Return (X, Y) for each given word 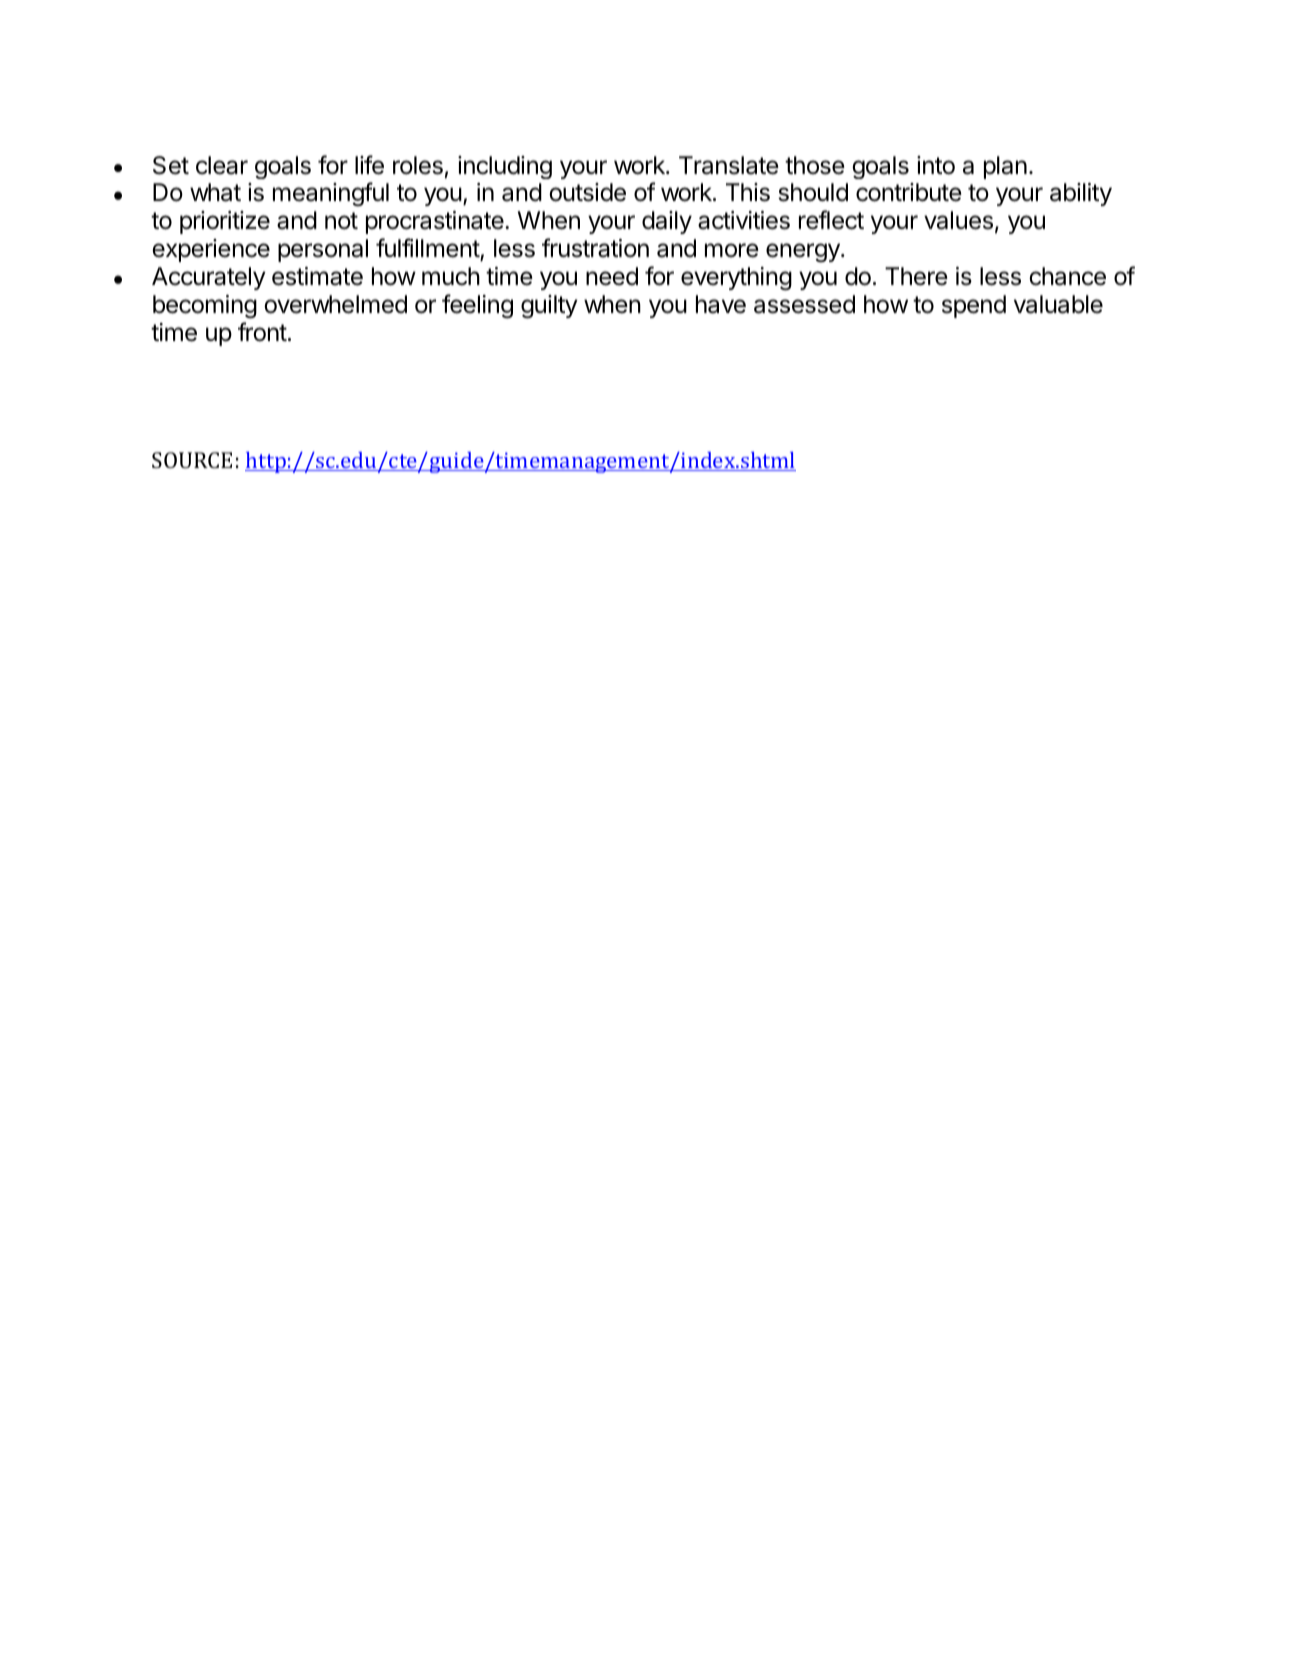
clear (222, 165)
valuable (1058, 304)
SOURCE (192, 460)
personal (323, 250)
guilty (549, 307)
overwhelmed (335, 304)
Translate (729, 165)
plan (1005, 167)
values (958, 220)
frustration (595, 248)
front (262, 332)
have (721, 304)
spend (974, 306)
